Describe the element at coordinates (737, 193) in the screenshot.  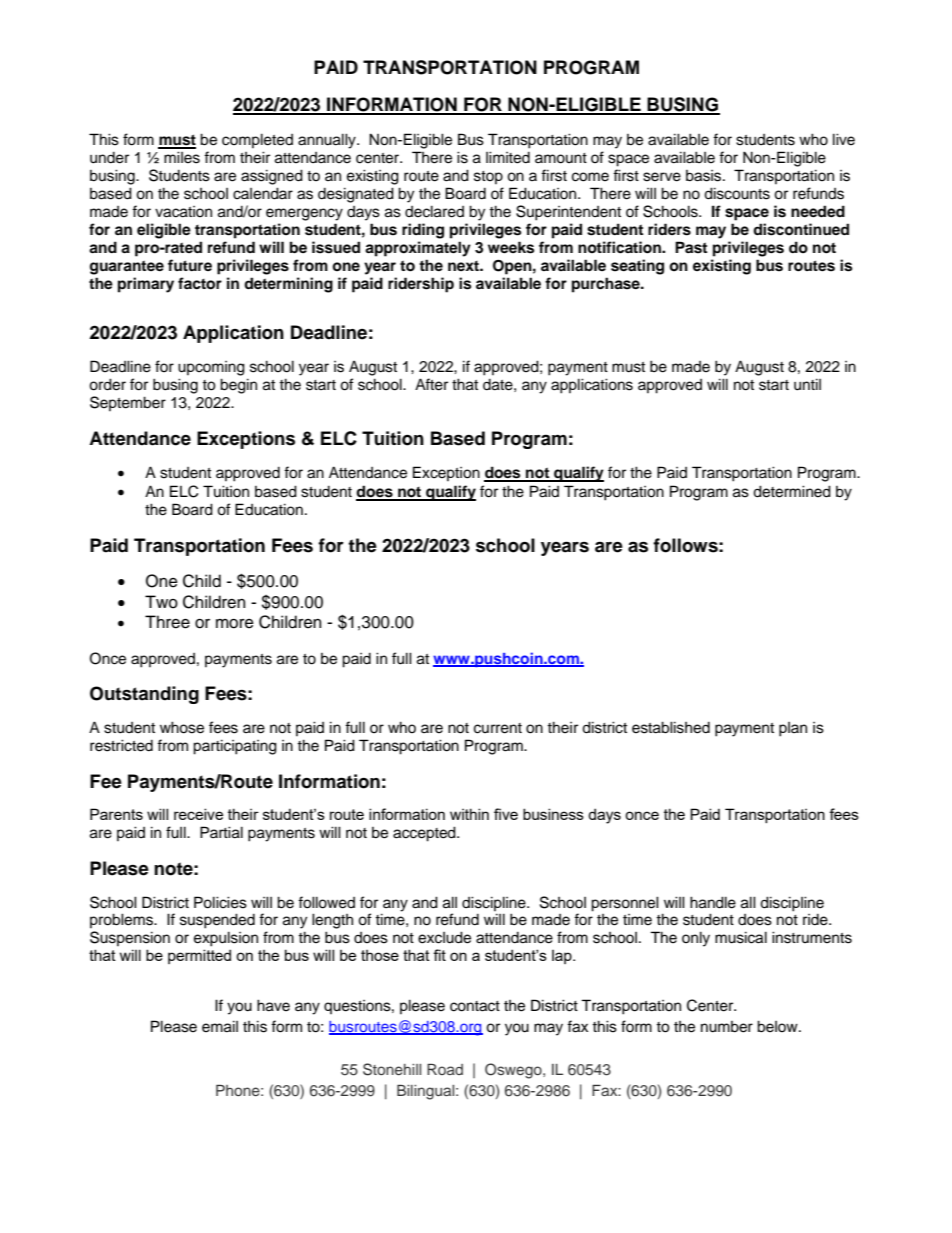
I see `discounts` at that location.
